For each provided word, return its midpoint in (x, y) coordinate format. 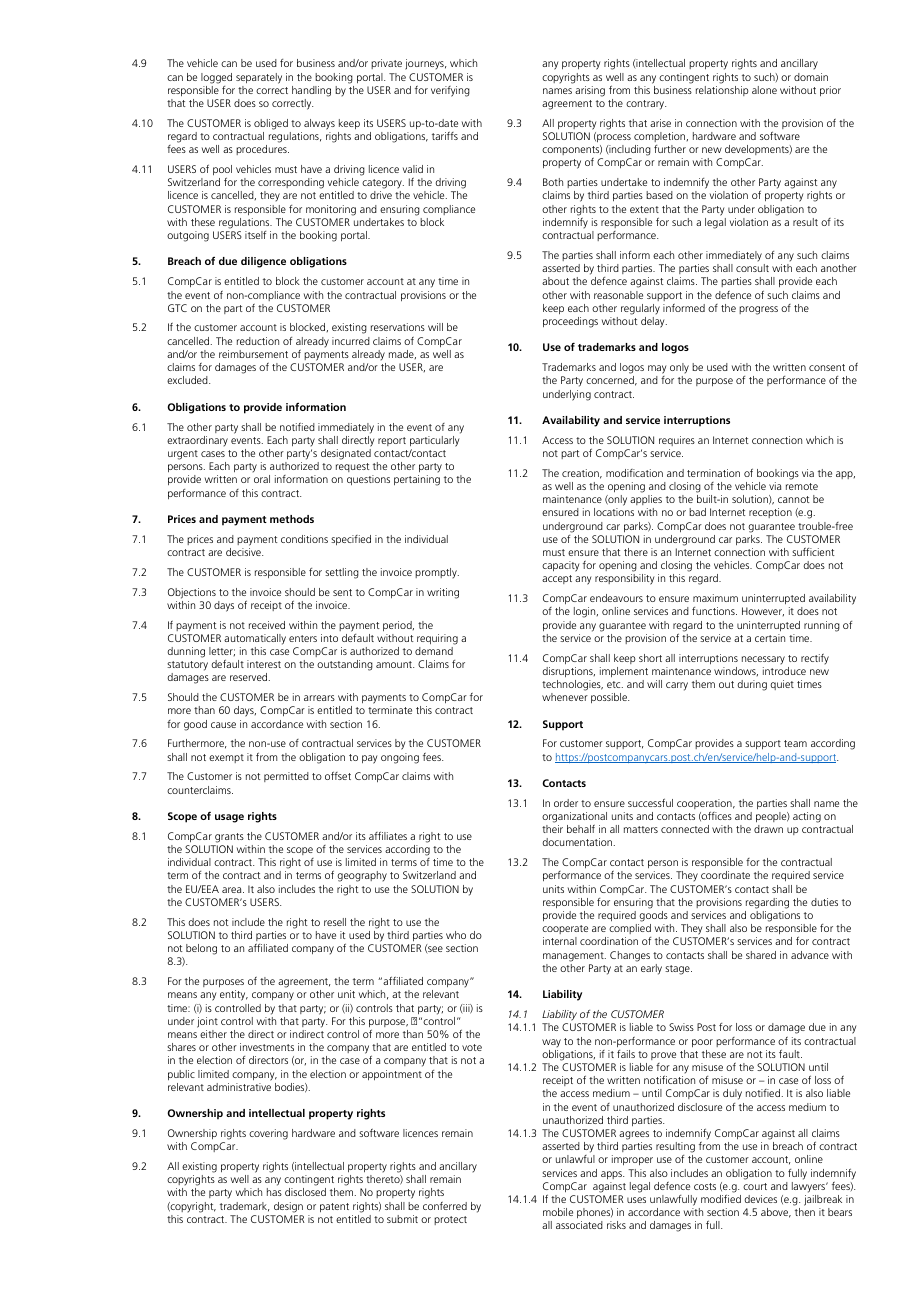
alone (764, 90)
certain (770, 638)
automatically (255, 639)
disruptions (568, 672)
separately (259, 78)
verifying (450, 91)
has (274, 1192)
